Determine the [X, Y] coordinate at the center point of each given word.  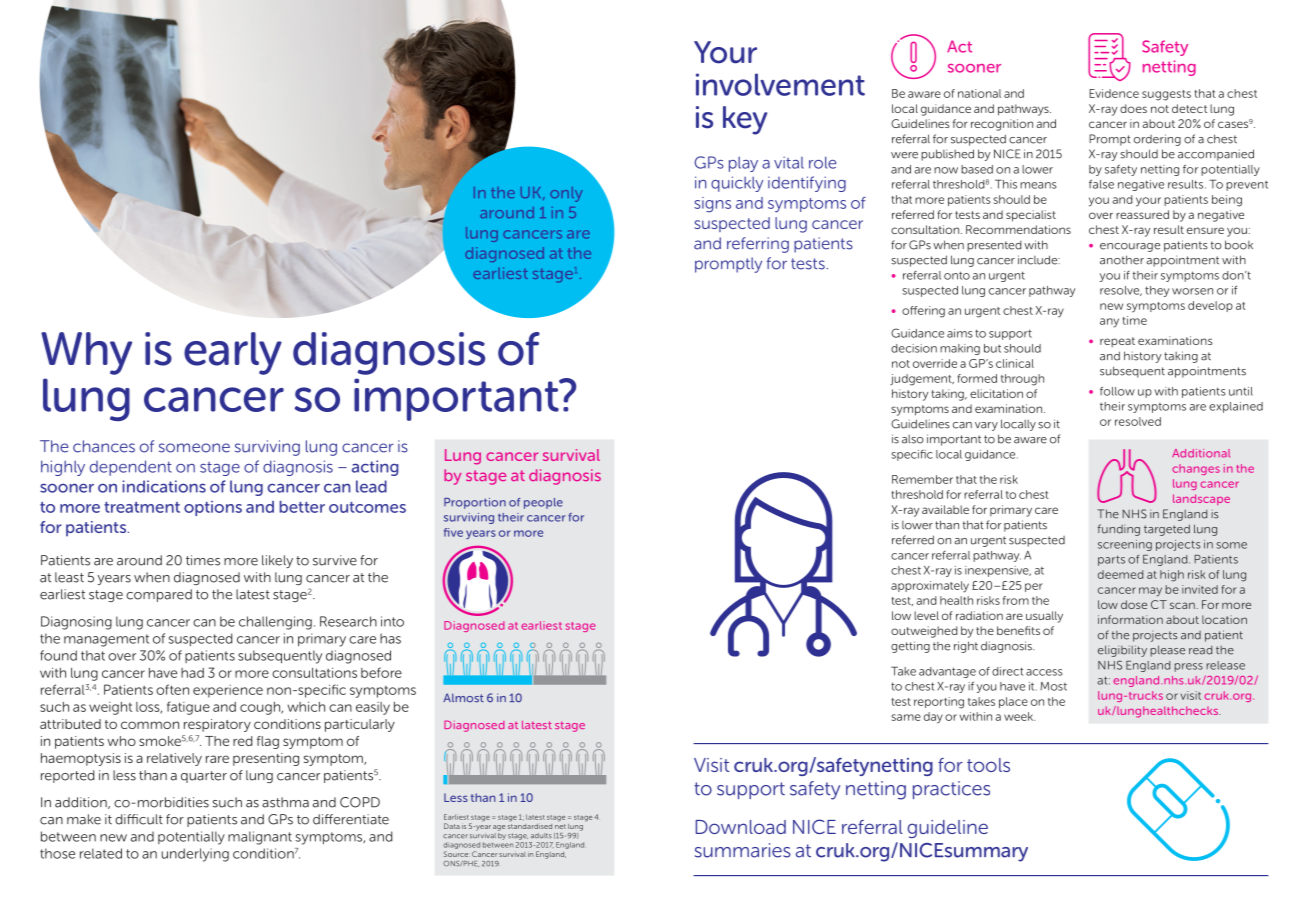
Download [741, 827]
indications [164, 486]
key [745, 120]
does [1133, 108]
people [543, 503]
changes [1196, 469]
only [566, 194]
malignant [260, 838]
